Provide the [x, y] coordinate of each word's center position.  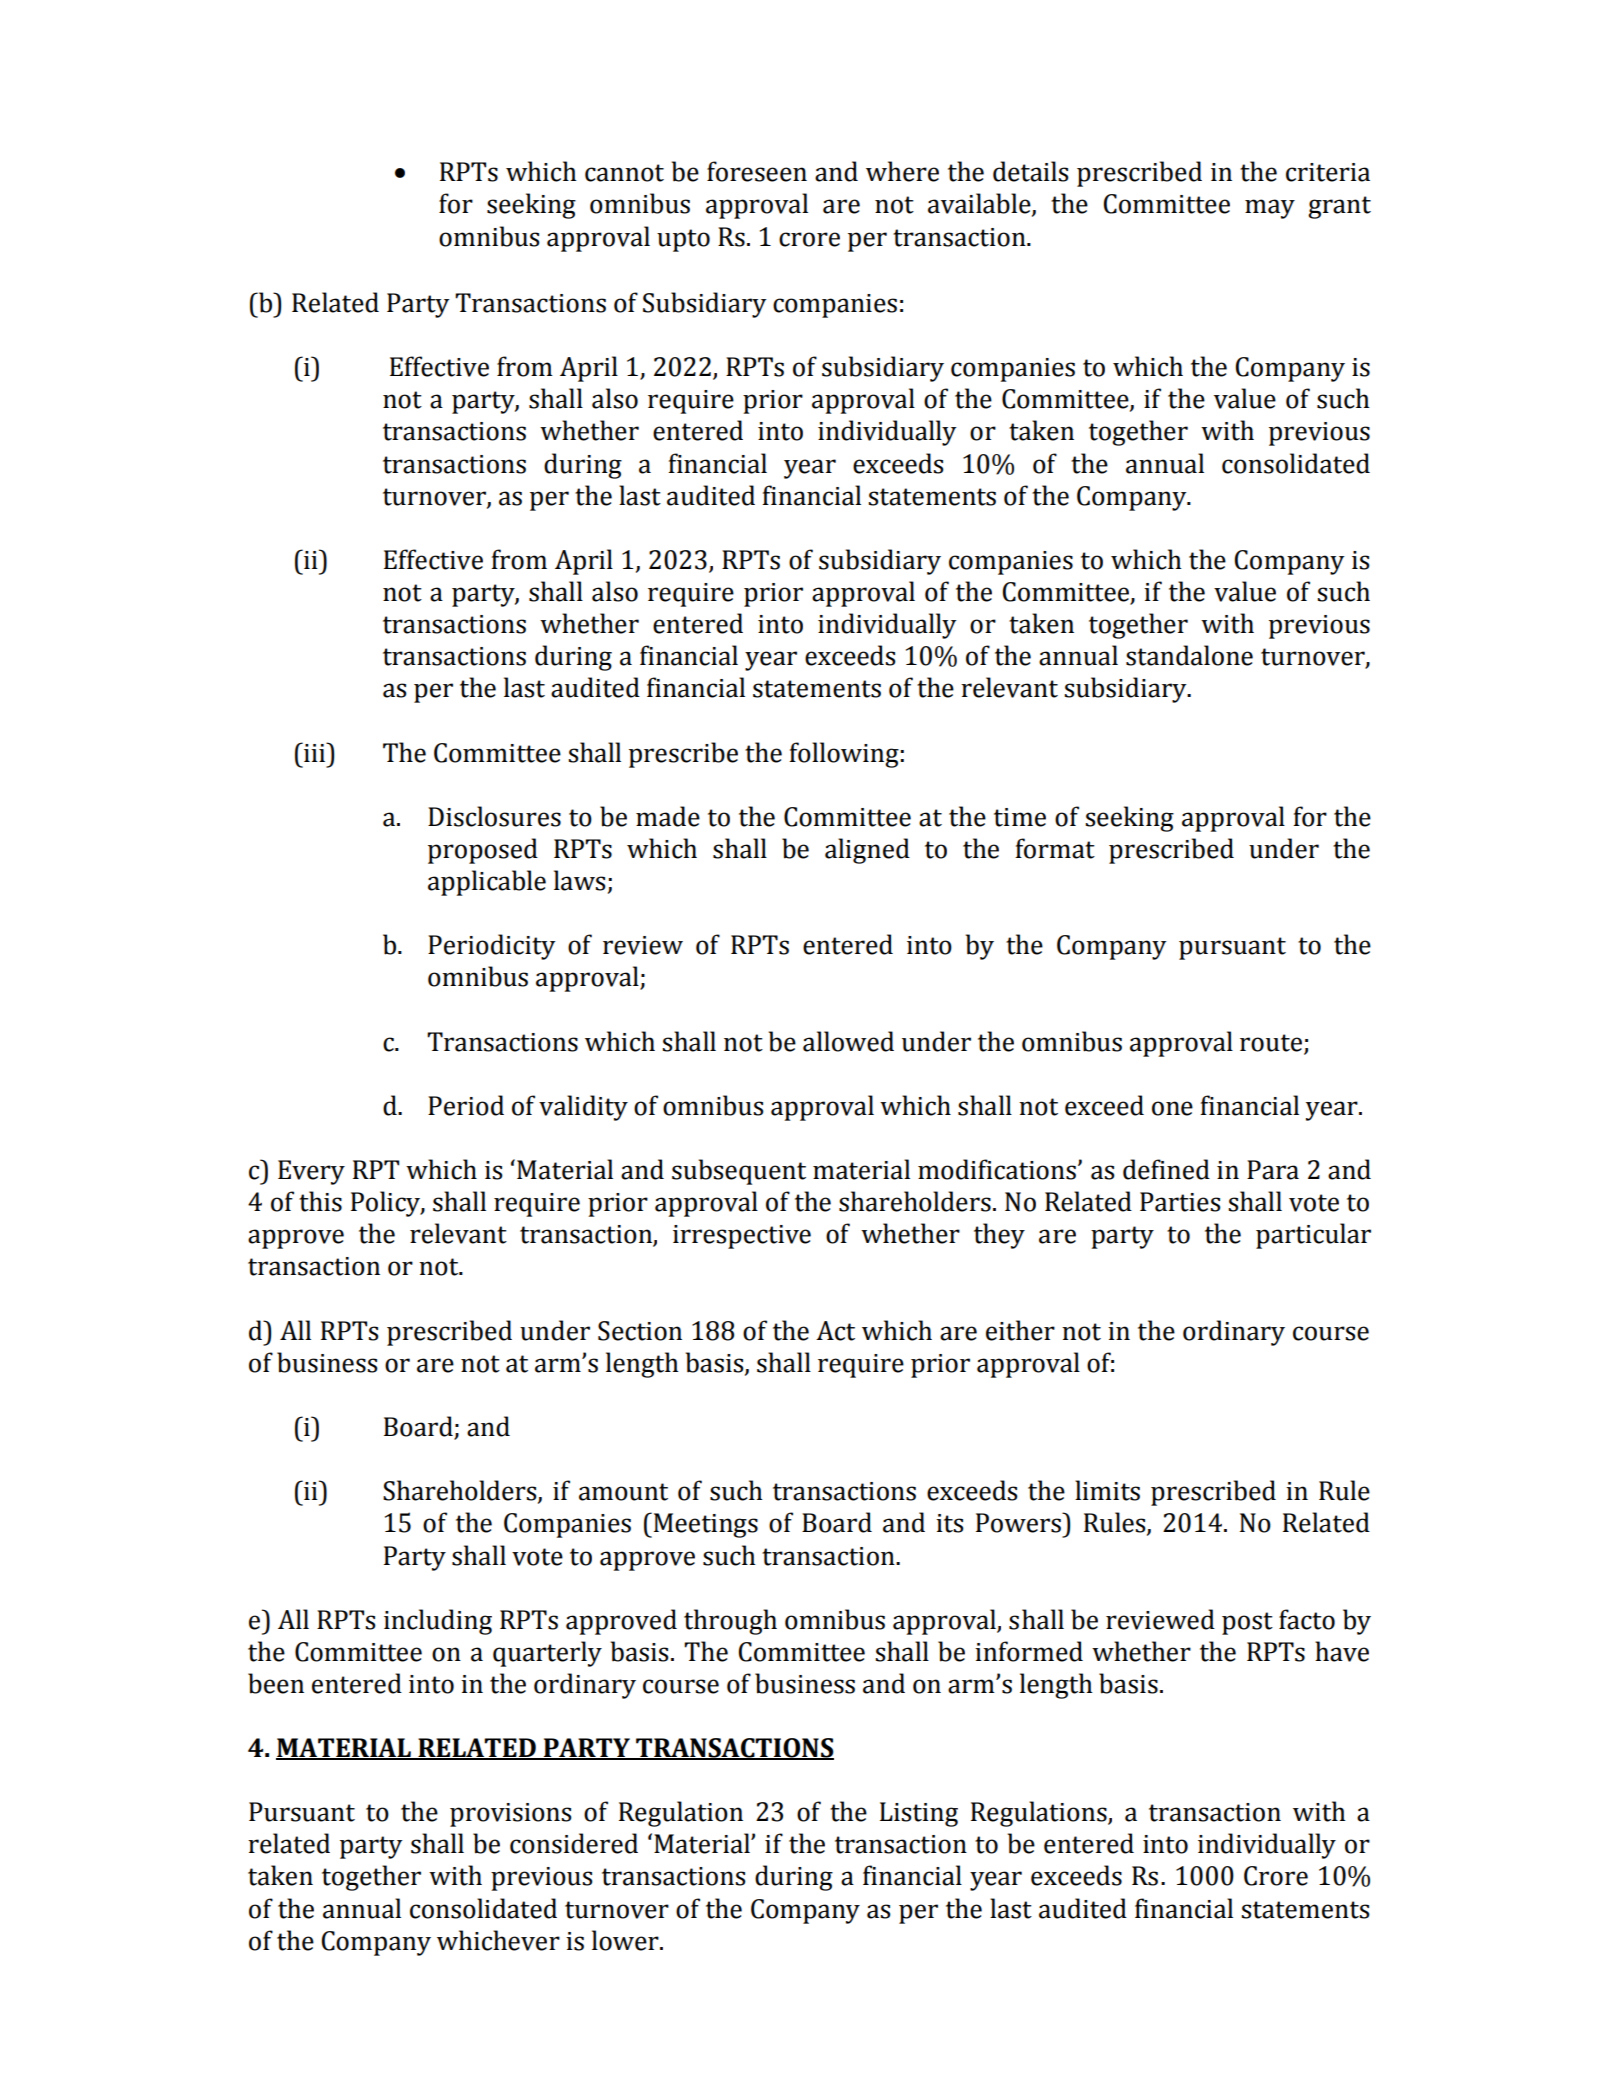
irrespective [742, 1237]
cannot [624, 173]
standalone [1189, 655]
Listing [919, 1814]
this [320, 1201]
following [844, 755]
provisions [511, 1815]
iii [314, 752]
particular [1313, 1236]
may [1270, 209]
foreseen [757, 171]
